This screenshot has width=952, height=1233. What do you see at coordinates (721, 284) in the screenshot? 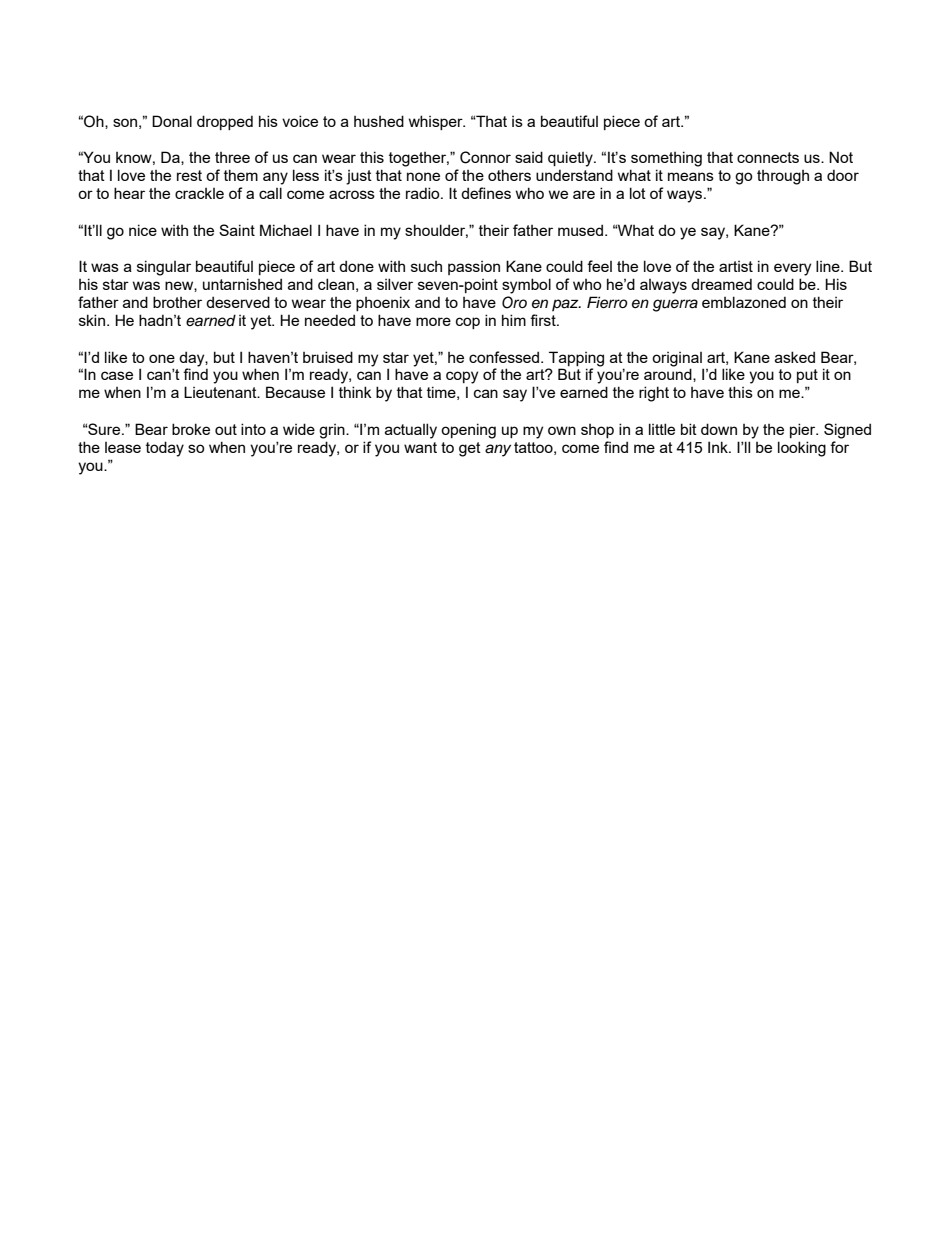
I see `dreamed` at bounding box center [721, 284].
